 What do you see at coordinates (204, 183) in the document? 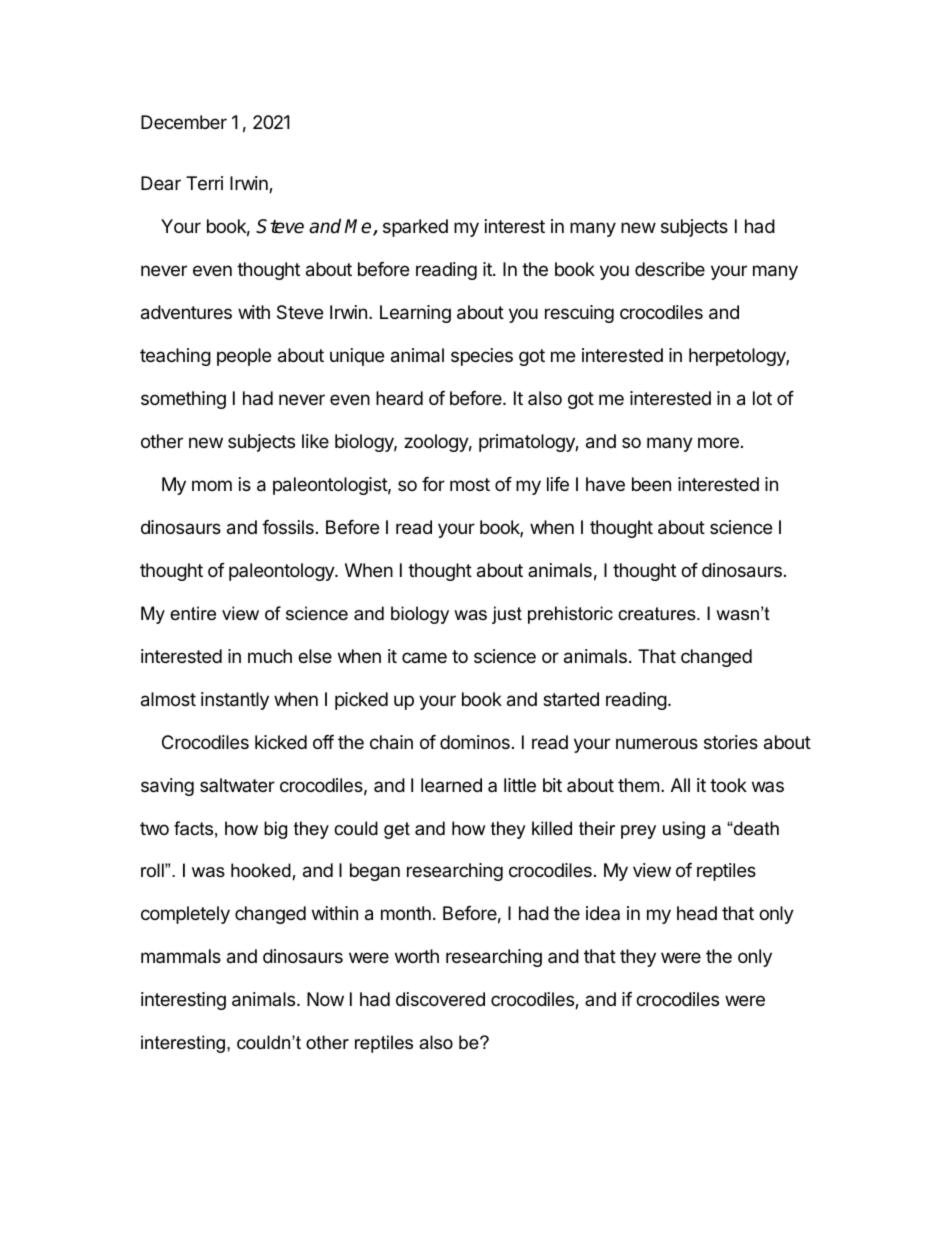
I see `Terri` at bounding box center [204, 183].
